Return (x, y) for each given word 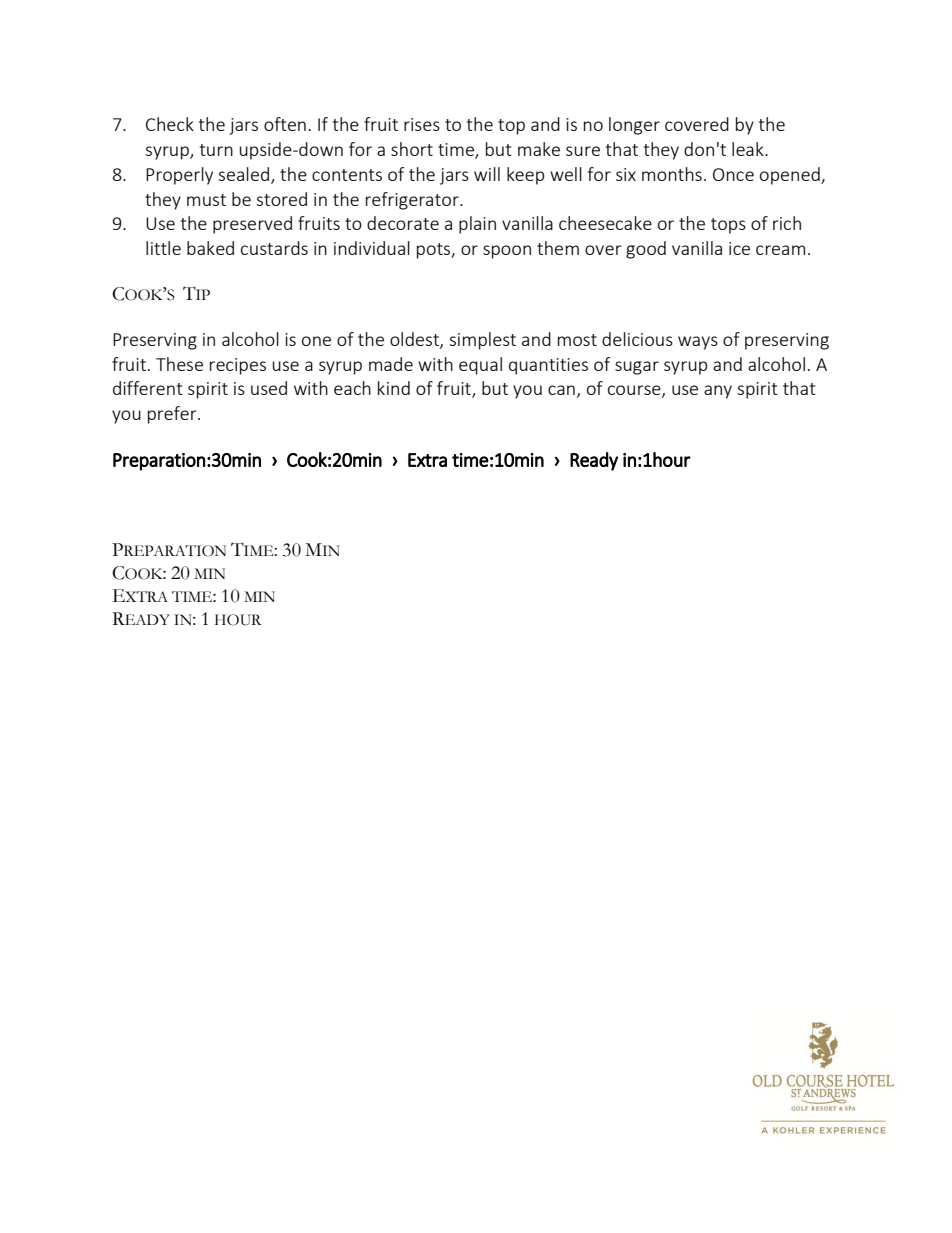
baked (210, 248)
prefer (173, 415)
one (316, 341)
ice (739, 248)
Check (170, 124)
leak (749, 149)
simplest (482, 341)
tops (728, 226)
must (206, 200)
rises (422, 124)
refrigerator (413, 201)
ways (698, 343)
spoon (507, 252)
